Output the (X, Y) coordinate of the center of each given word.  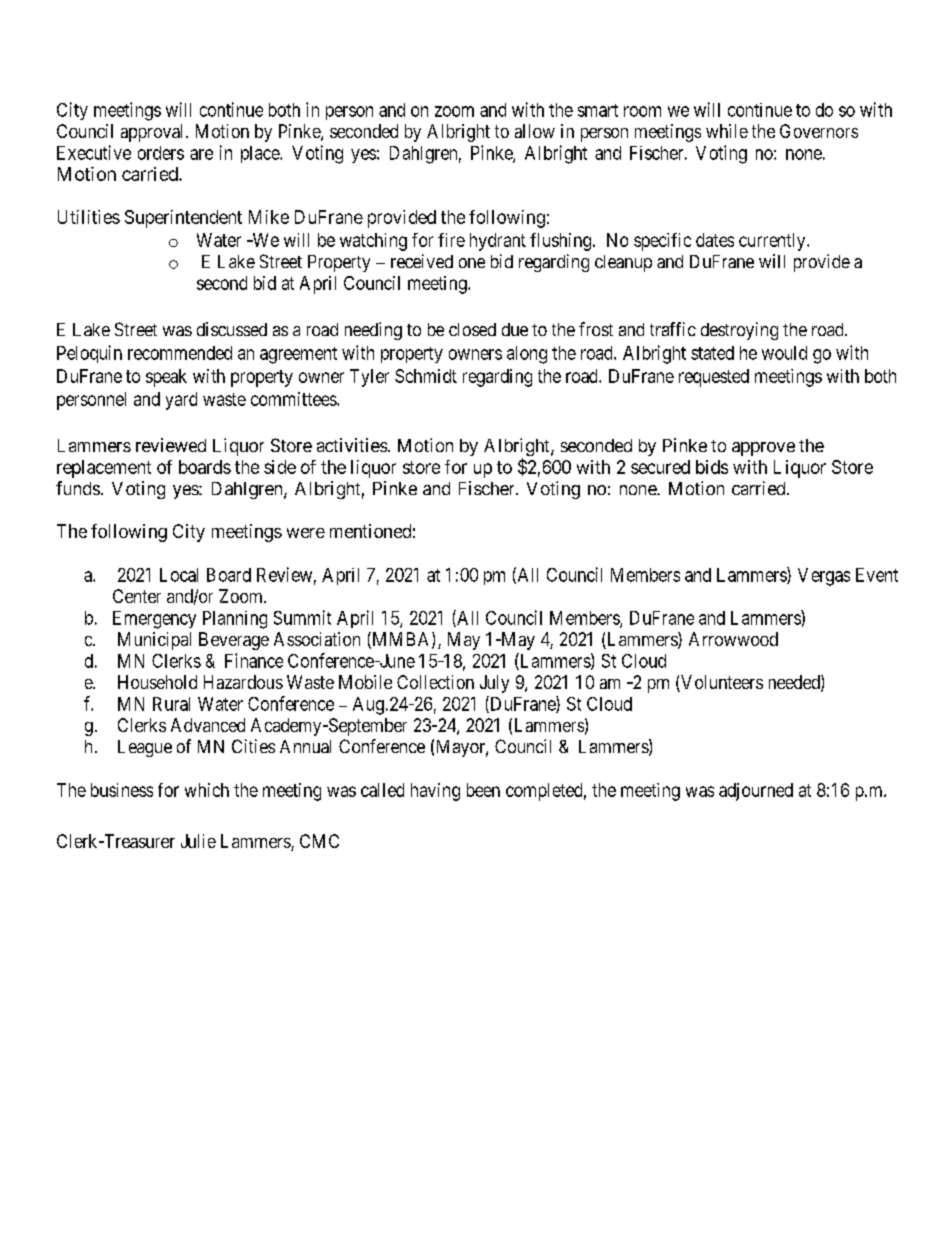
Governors (819, 131)
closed (472, 329)
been (483, 790)
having (435, 792)
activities (352, 445)
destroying (739, 331)
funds (78, 488)
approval (154, 133)
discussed (232, 329)
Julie (198, 841)
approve (763, 449)
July (494, 684)
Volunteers (721, 683)
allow (535, 131)
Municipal (154, 641)
